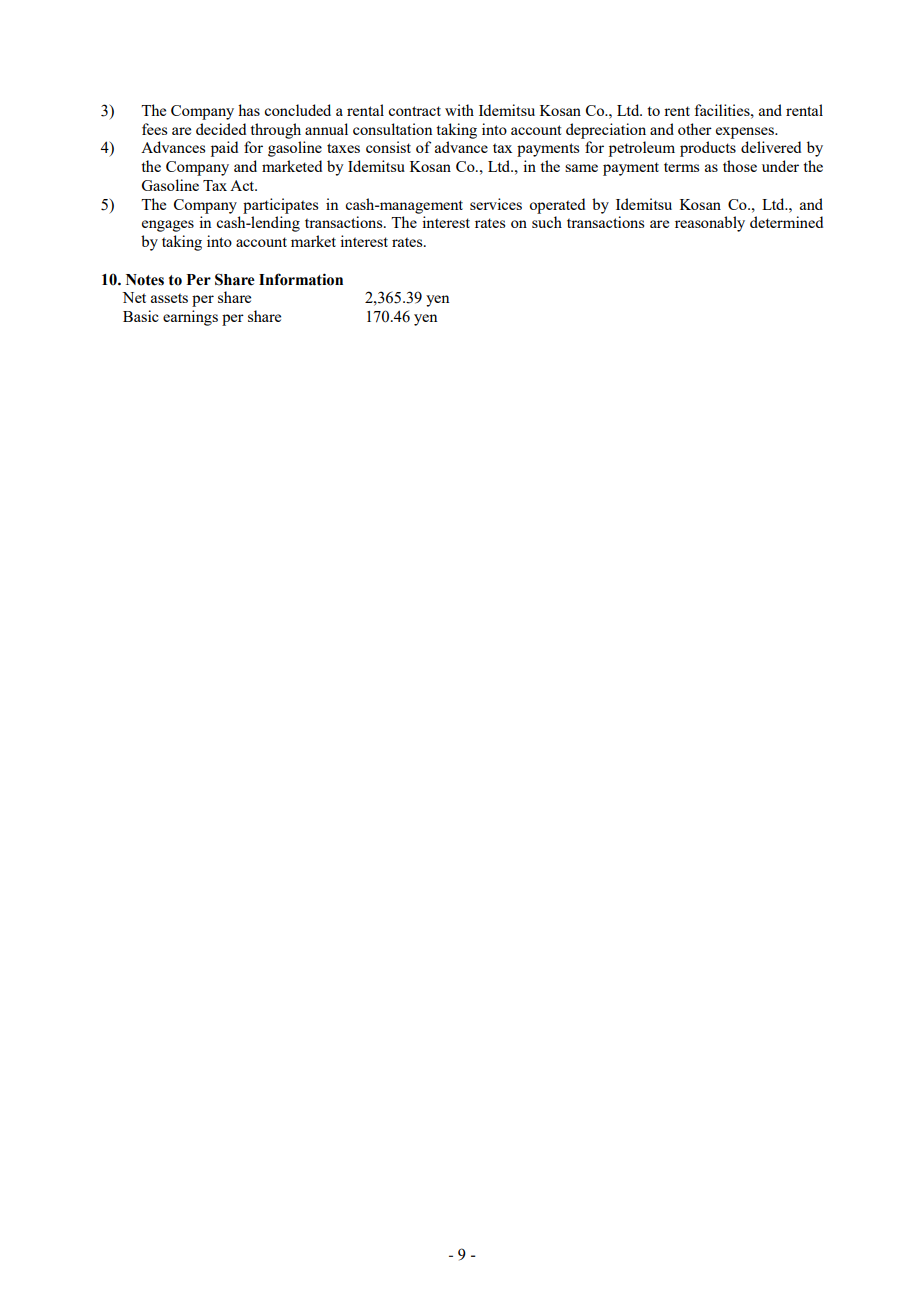  Describe the element at coordinates (168, 226) in the screenshot. I see `engages` at that location.
